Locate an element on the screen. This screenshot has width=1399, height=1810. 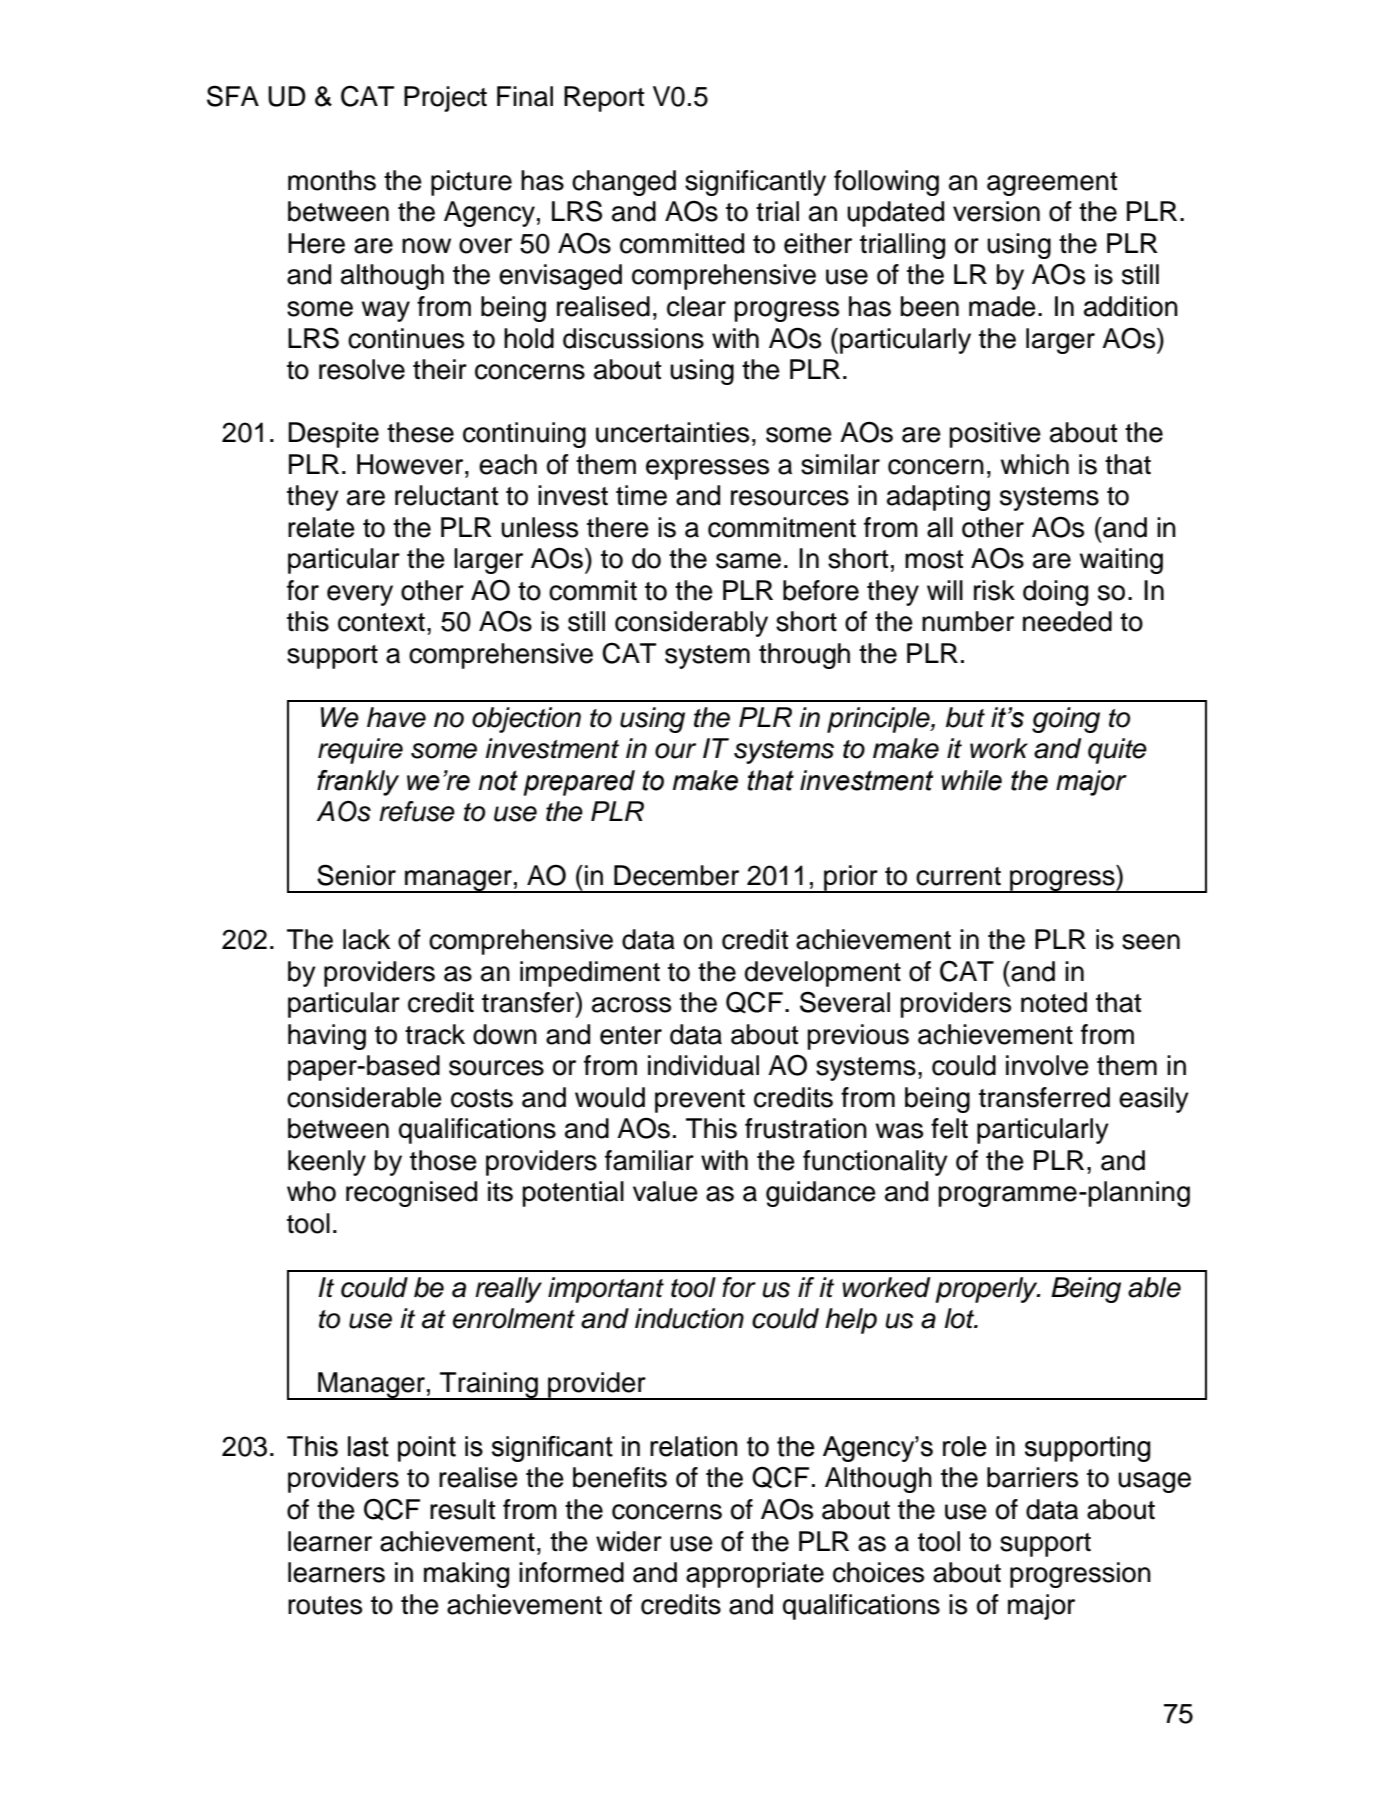
months is located at coordinates (332, 180).
